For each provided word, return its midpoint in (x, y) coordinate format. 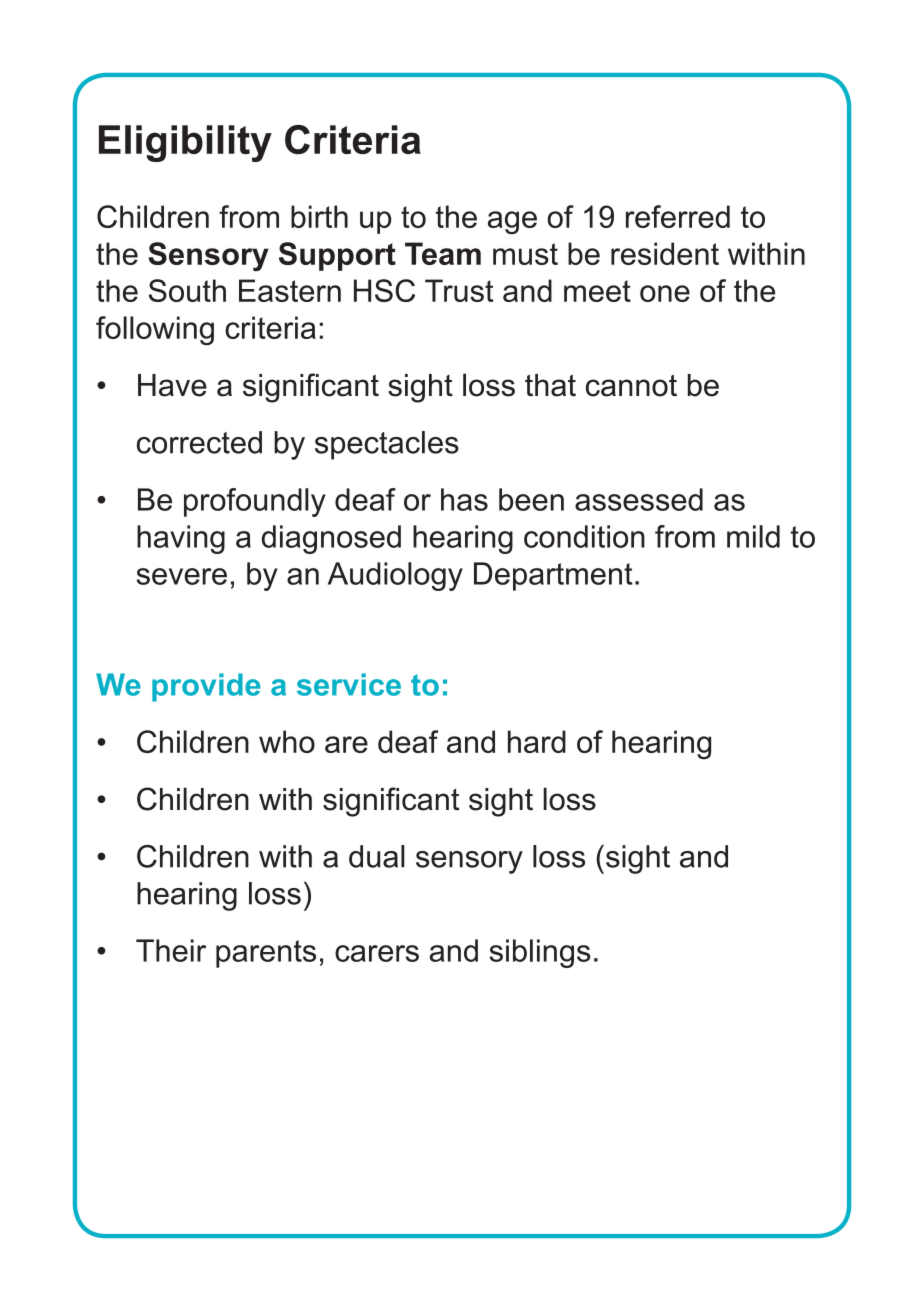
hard (537, 741)
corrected (199, 442)
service (349, 684)
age (512, 222)
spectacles (387, 445)
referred (678, 216)
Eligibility (185, 143)
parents (266, 954)
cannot (631, 385)
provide (206, 687)
